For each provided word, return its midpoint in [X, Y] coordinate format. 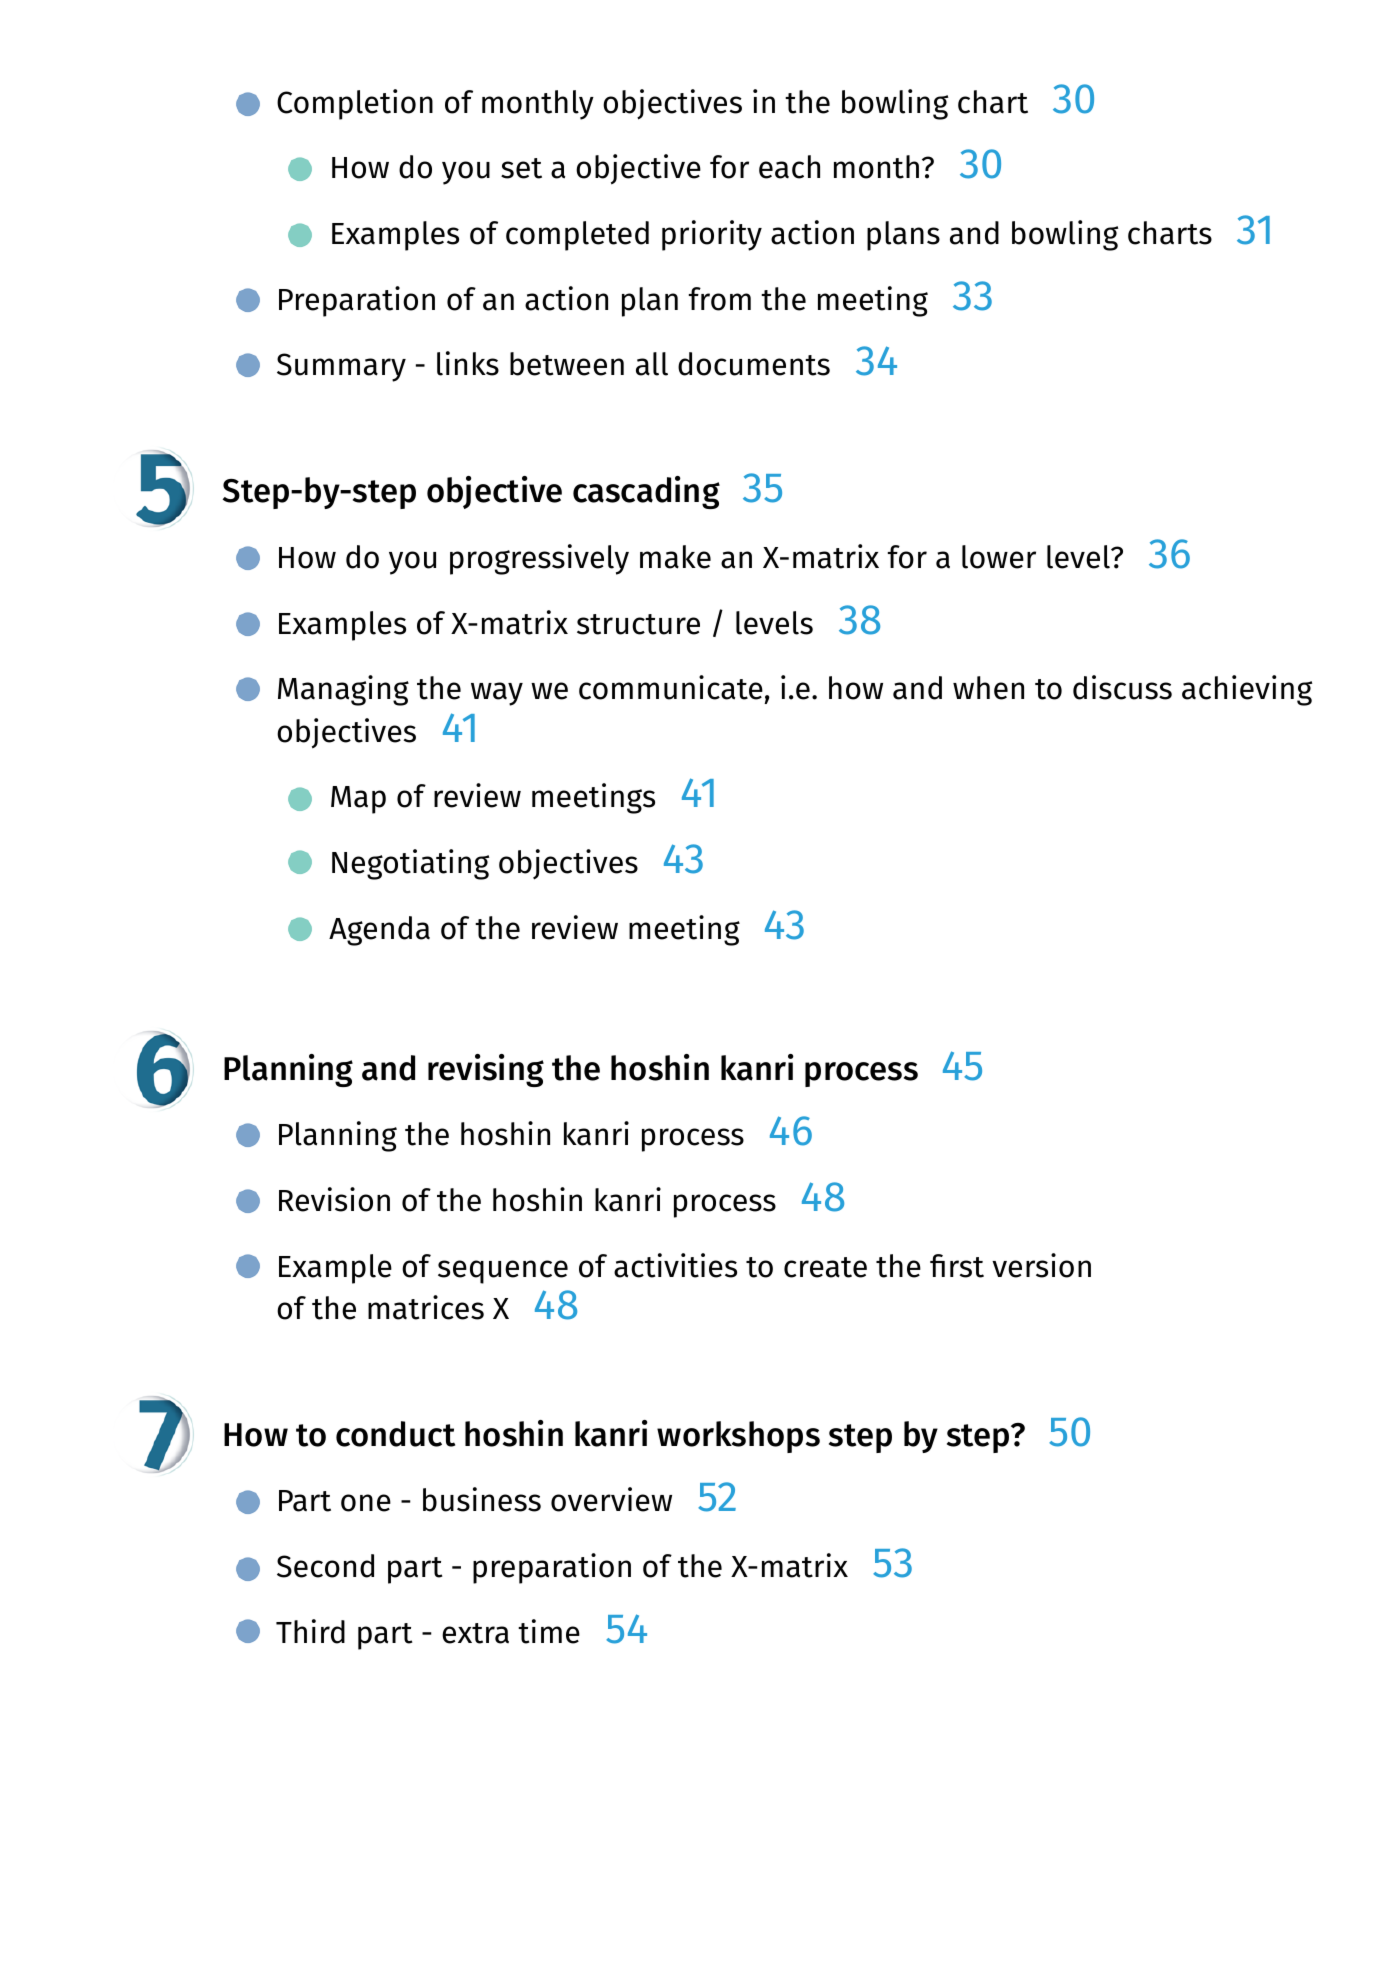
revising [486, 1070]
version [1041, 1265]
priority [712, 235]
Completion [355, 104]
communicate [671, 687]
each [789, 167]
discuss [1122, 687]
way [497, 694]
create [825, 1267]
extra [475, 1633]
